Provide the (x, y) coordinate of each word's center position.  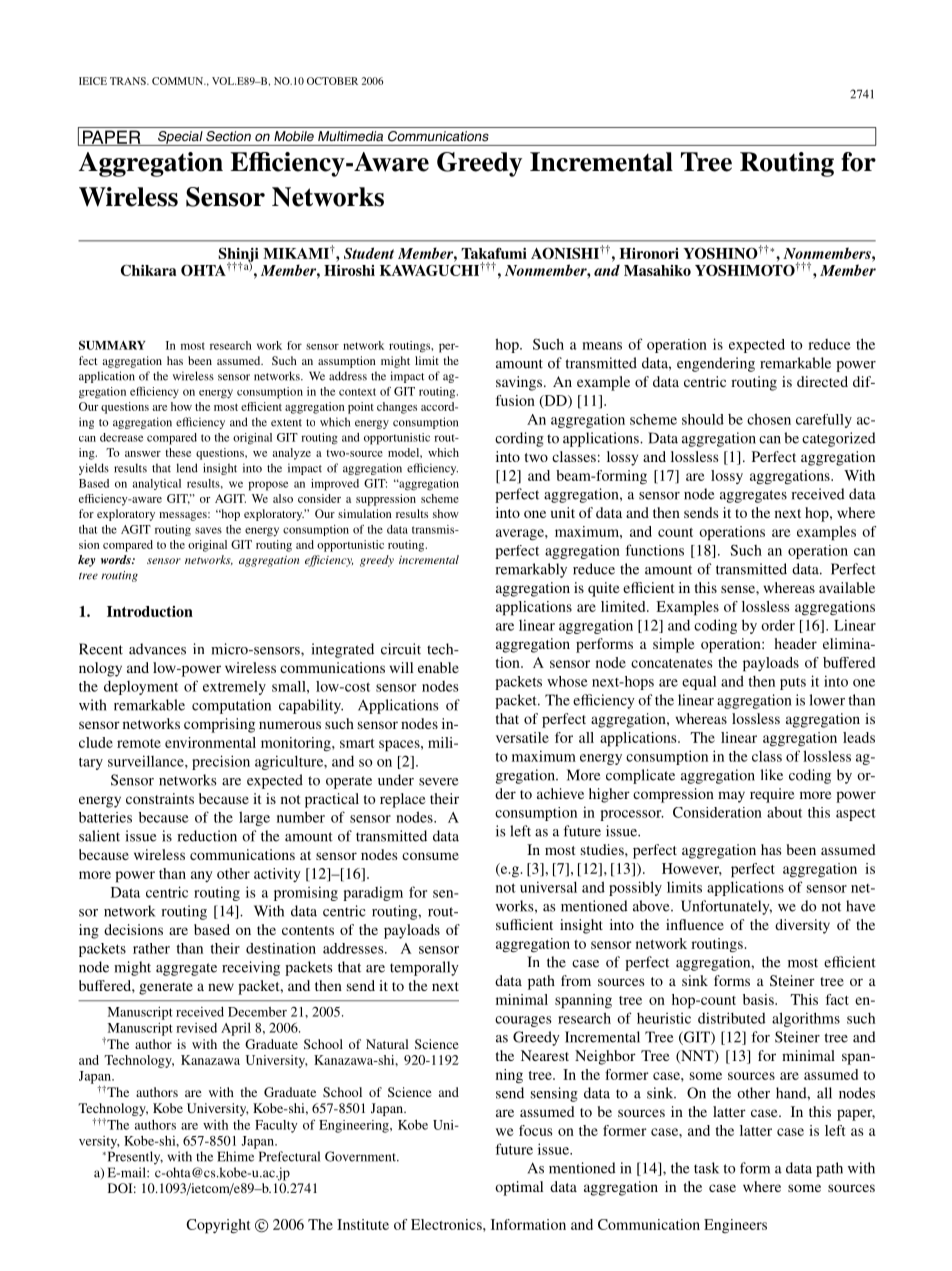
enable (438, 667)
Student (369, 253)
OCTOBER (332, 81)
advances (157, 649)
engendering (716, 364)
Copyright (218, 1226)
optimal (519, 1188)
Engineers (735, 1226)
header (795, 643)
